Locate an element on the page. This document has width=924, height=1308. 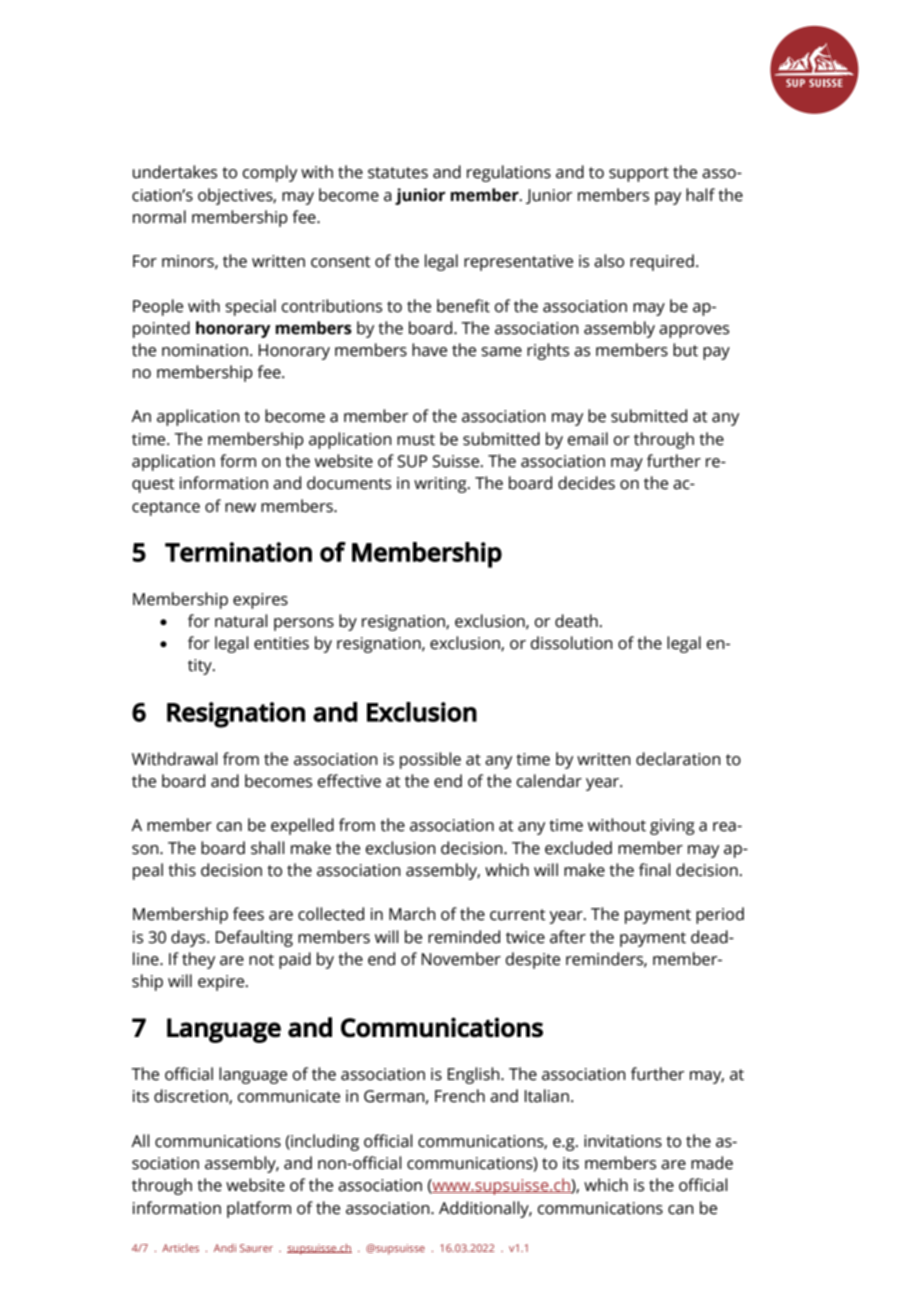
writing is located at coordinates (441, 485).
